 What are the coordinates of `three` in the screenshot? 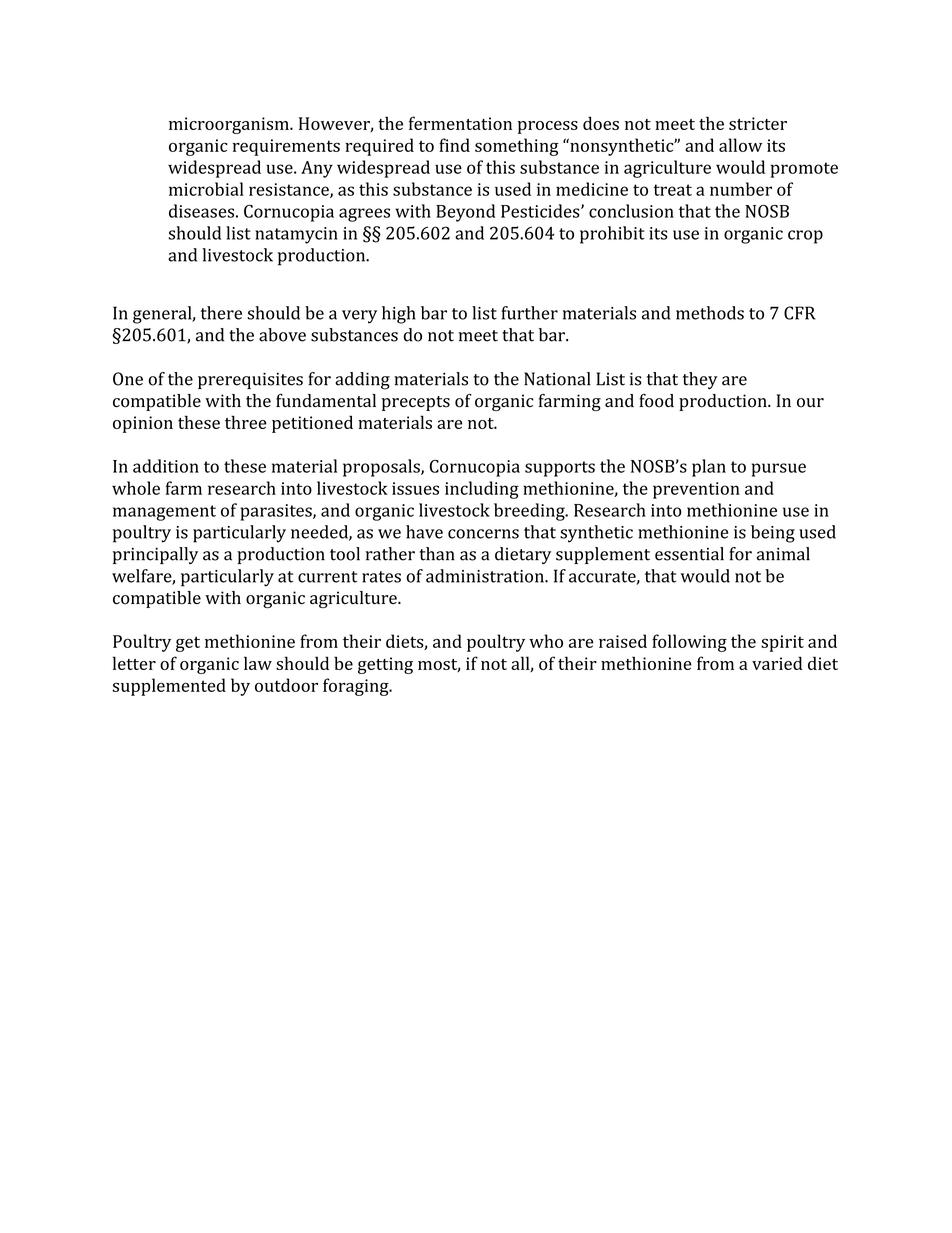 It's located at (246, 422).
